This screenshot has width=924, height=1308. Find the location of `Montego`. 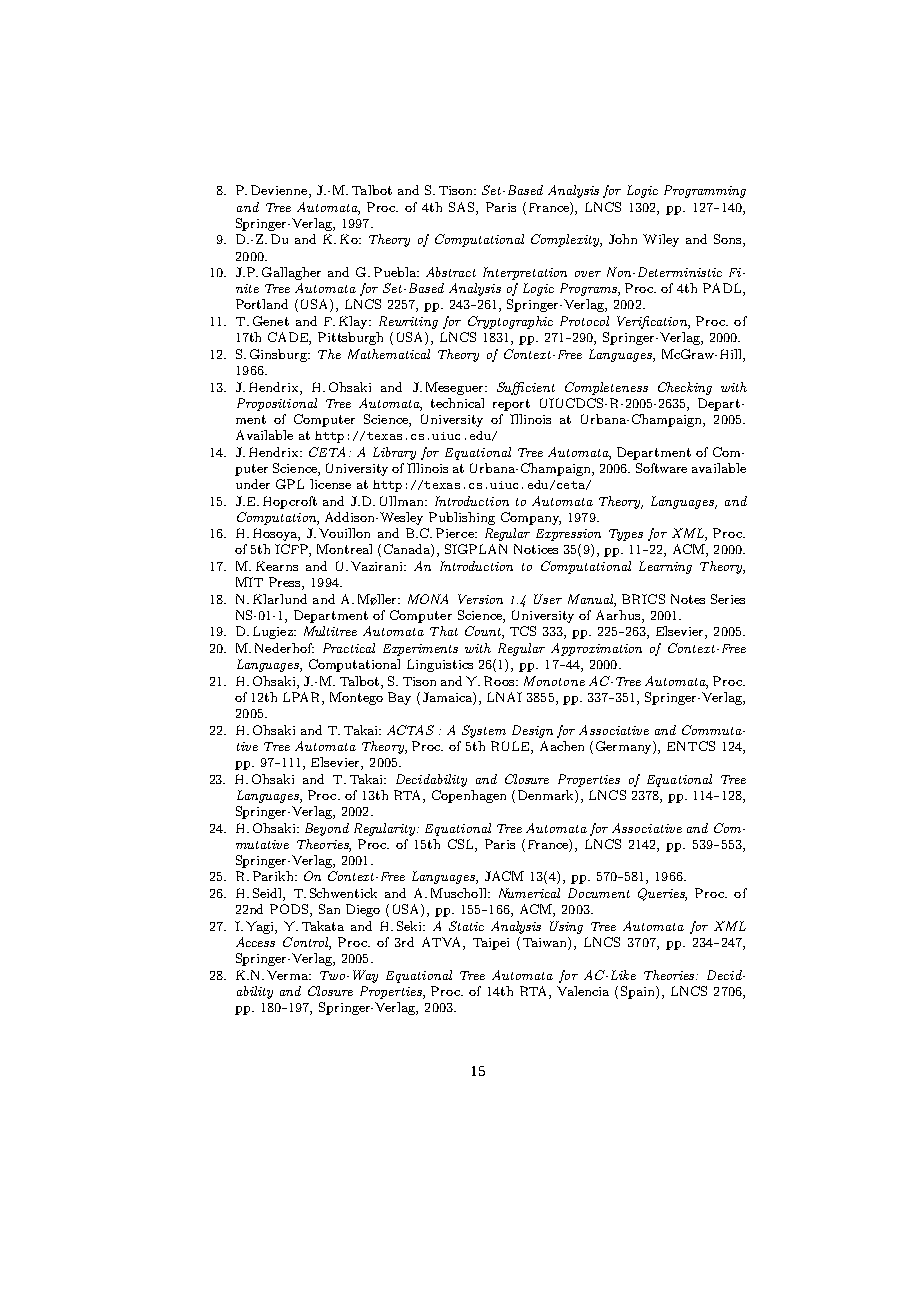

Montego is located at coordinates (356, 698).
